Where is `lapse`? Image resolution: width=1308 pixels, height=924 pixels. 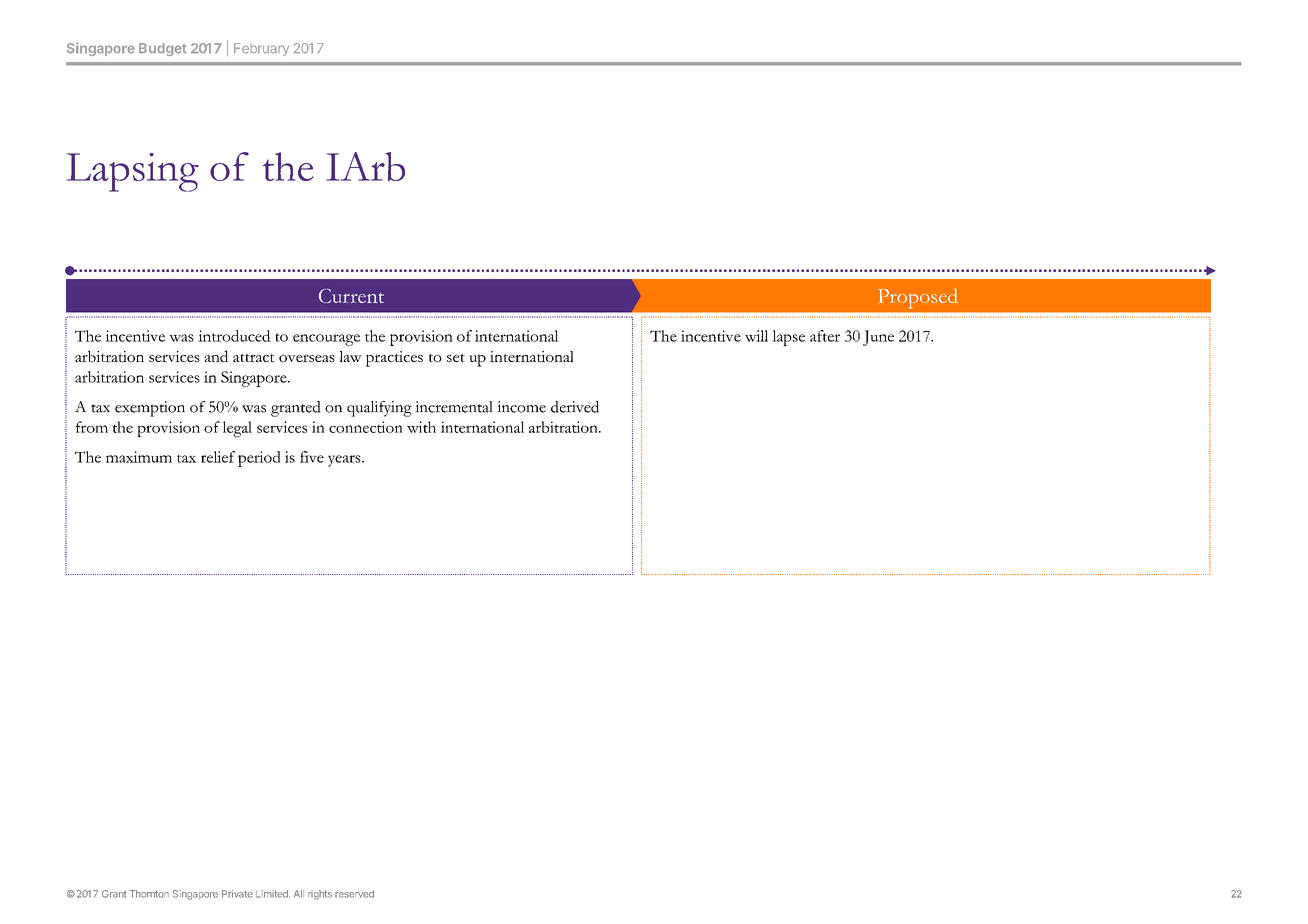
lapse is located at coordinates (788, 338).
